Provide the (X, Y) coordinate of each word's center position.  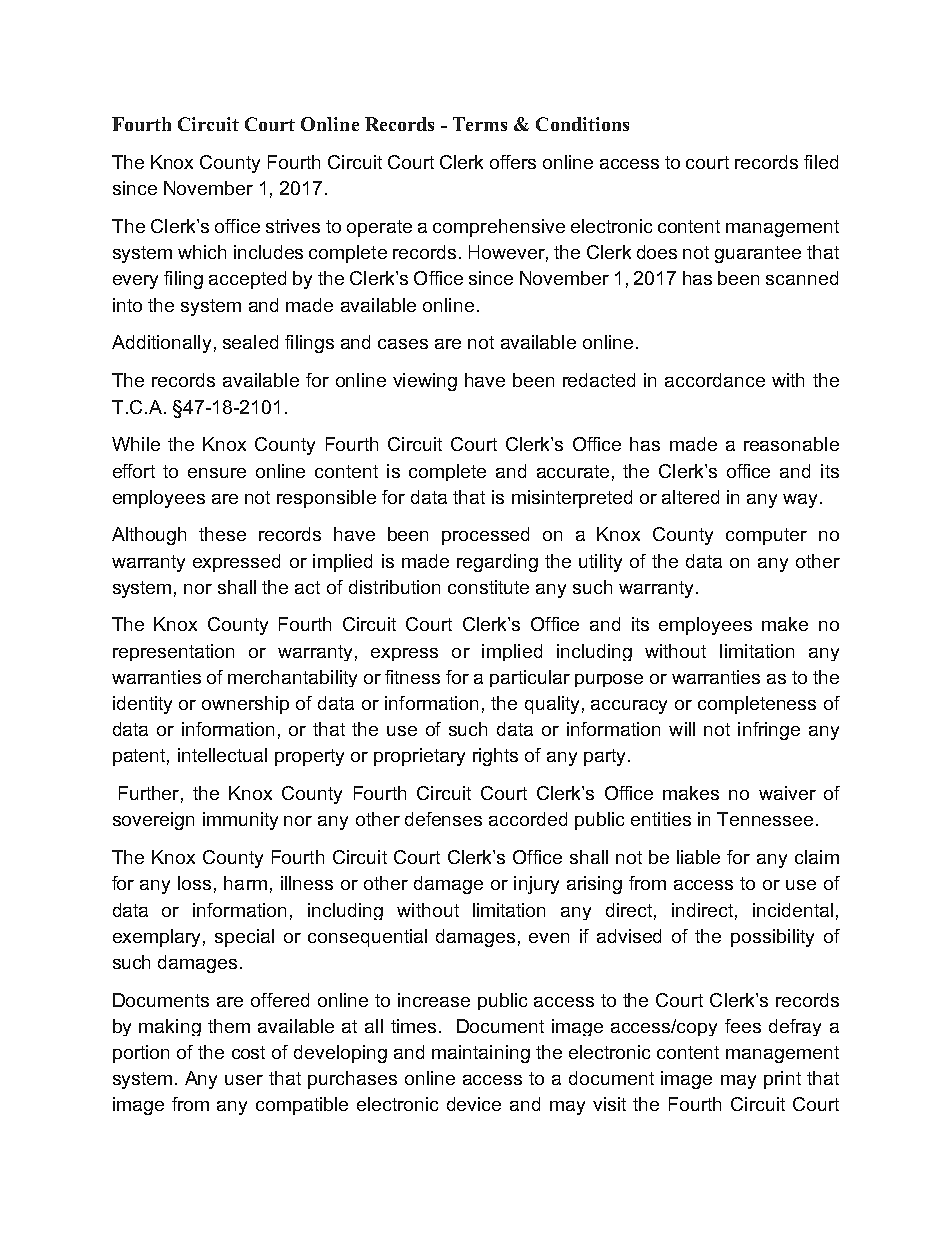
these (222, 534)
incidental (793, 910)
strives (293, 226)
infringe (769, 731)
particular (530, 678)
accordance (715, 380)
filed (821, 162)
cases (403, 344)
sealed (250, 342)
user (244, 1080)
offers (513, 162)
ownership (245, 705)
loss (194, 883)
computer (766, 536)
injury (536, 885)
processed (485, 536)
